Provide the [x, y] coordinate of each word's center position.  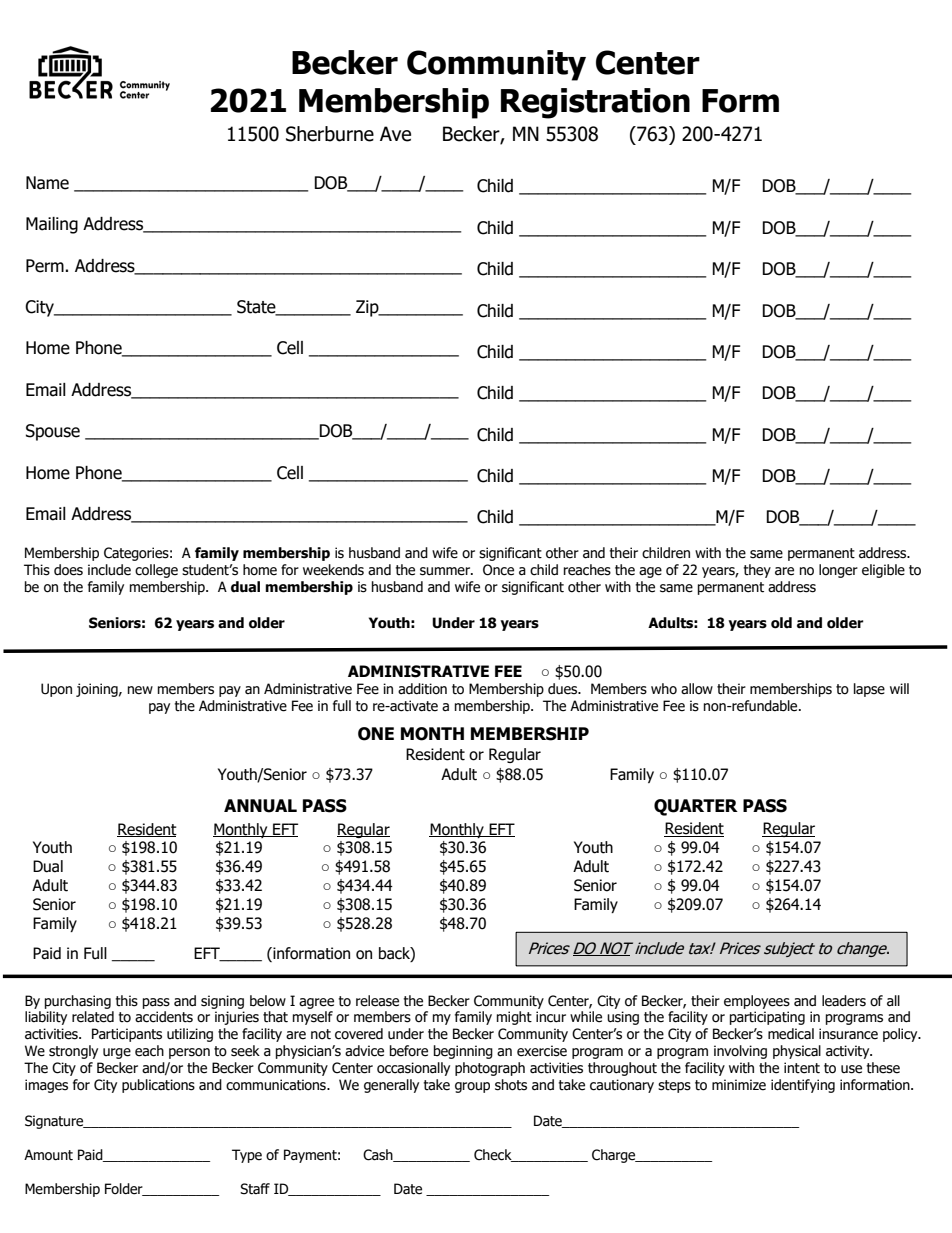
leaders [844, 1001]
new [140, 690]
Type [247, 1156]
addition [422, 689]
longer [838, 571]
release [377, 1001]
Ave [395, 134]
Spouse [53, 432]
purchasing [78, 1002]
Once [498, 570]
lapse [869, 690]
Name [47, 183]
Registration [595, 103]
